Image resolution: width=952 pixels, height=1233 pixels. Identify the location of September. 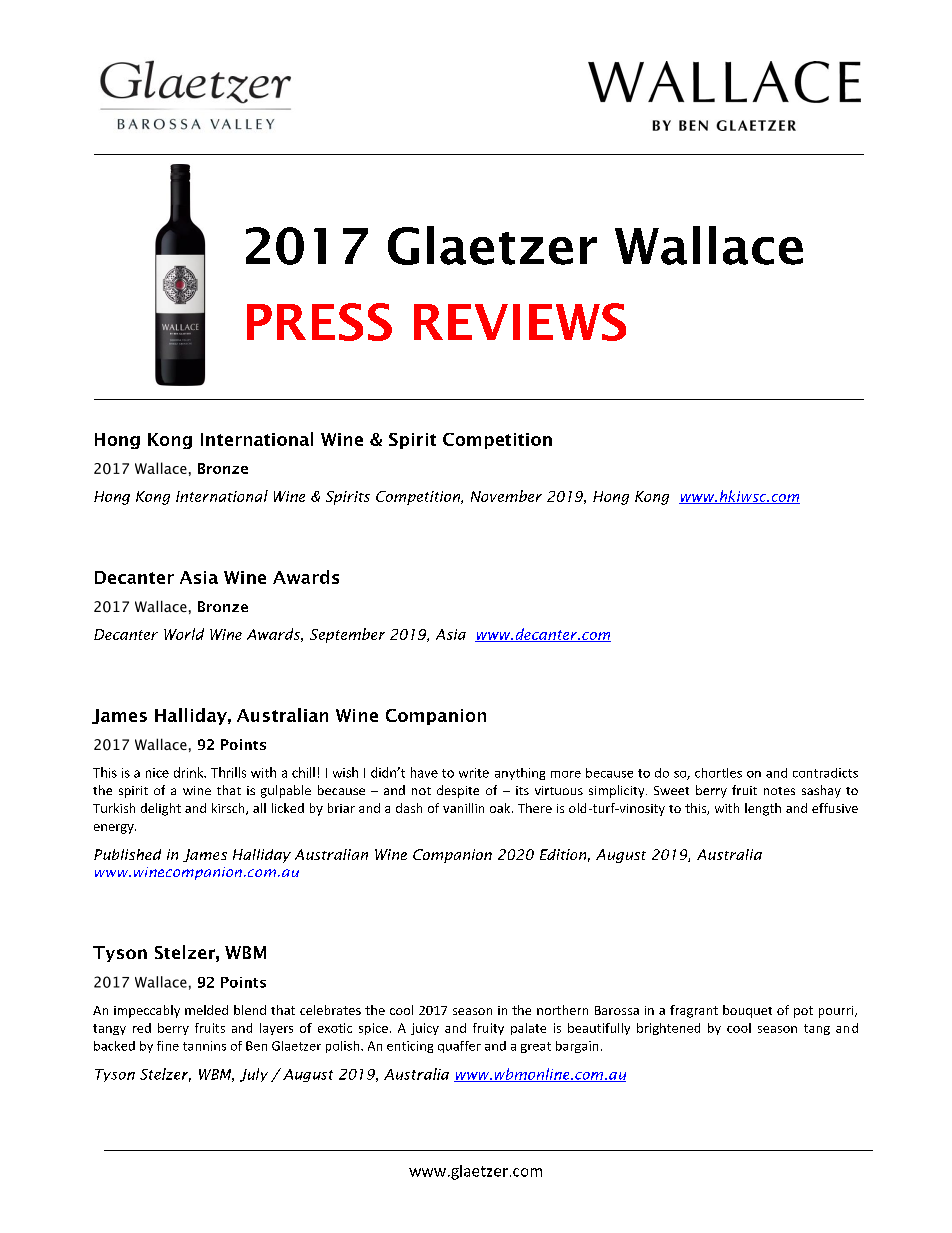
(347, 635).
